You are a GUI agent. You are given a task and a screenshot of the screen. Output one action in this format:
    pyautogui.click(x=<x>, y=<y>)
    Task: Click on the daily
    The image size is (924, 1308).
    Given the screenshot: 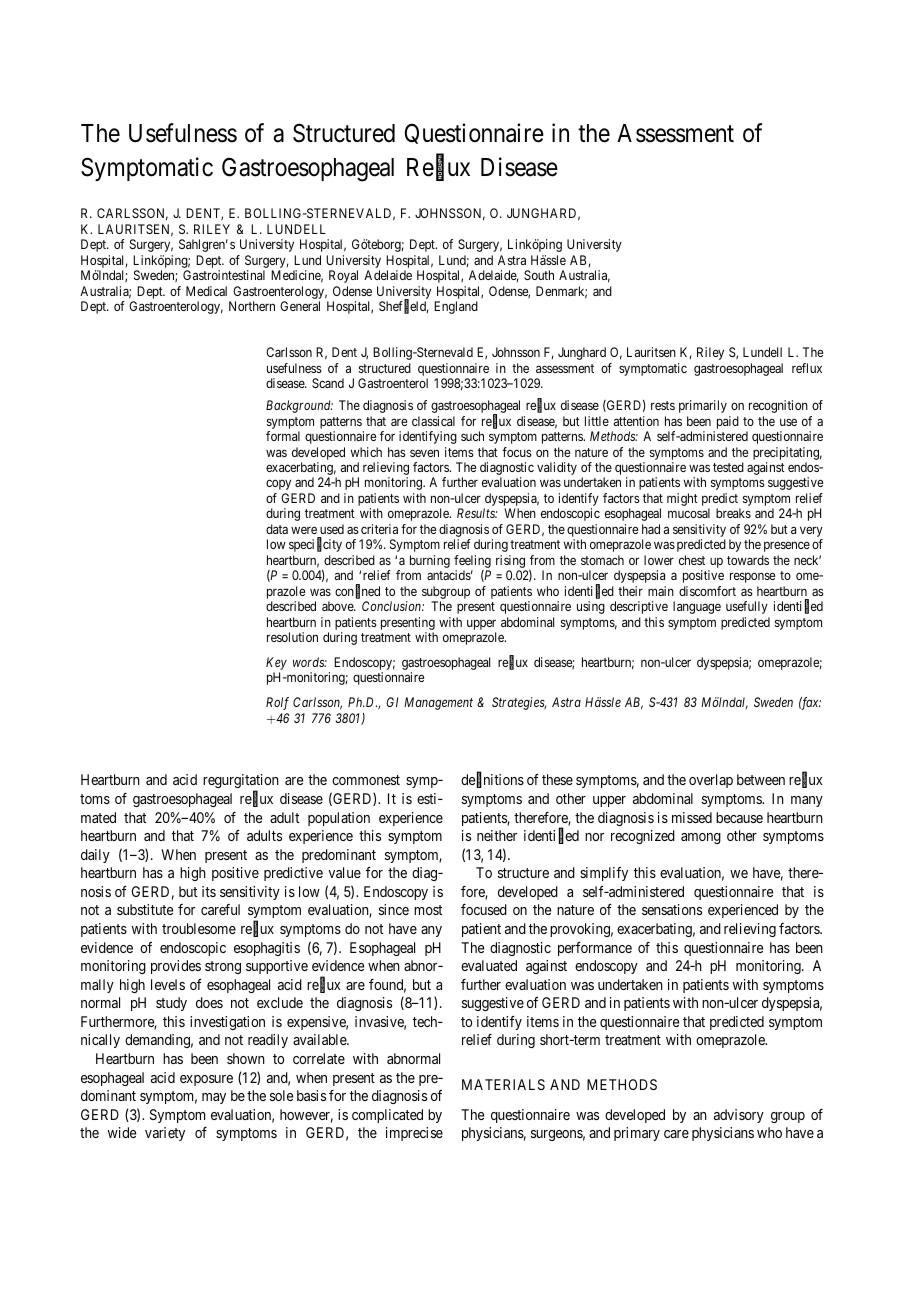 What is the action you would take?
    pyautogui.click(x=95, y=856)
